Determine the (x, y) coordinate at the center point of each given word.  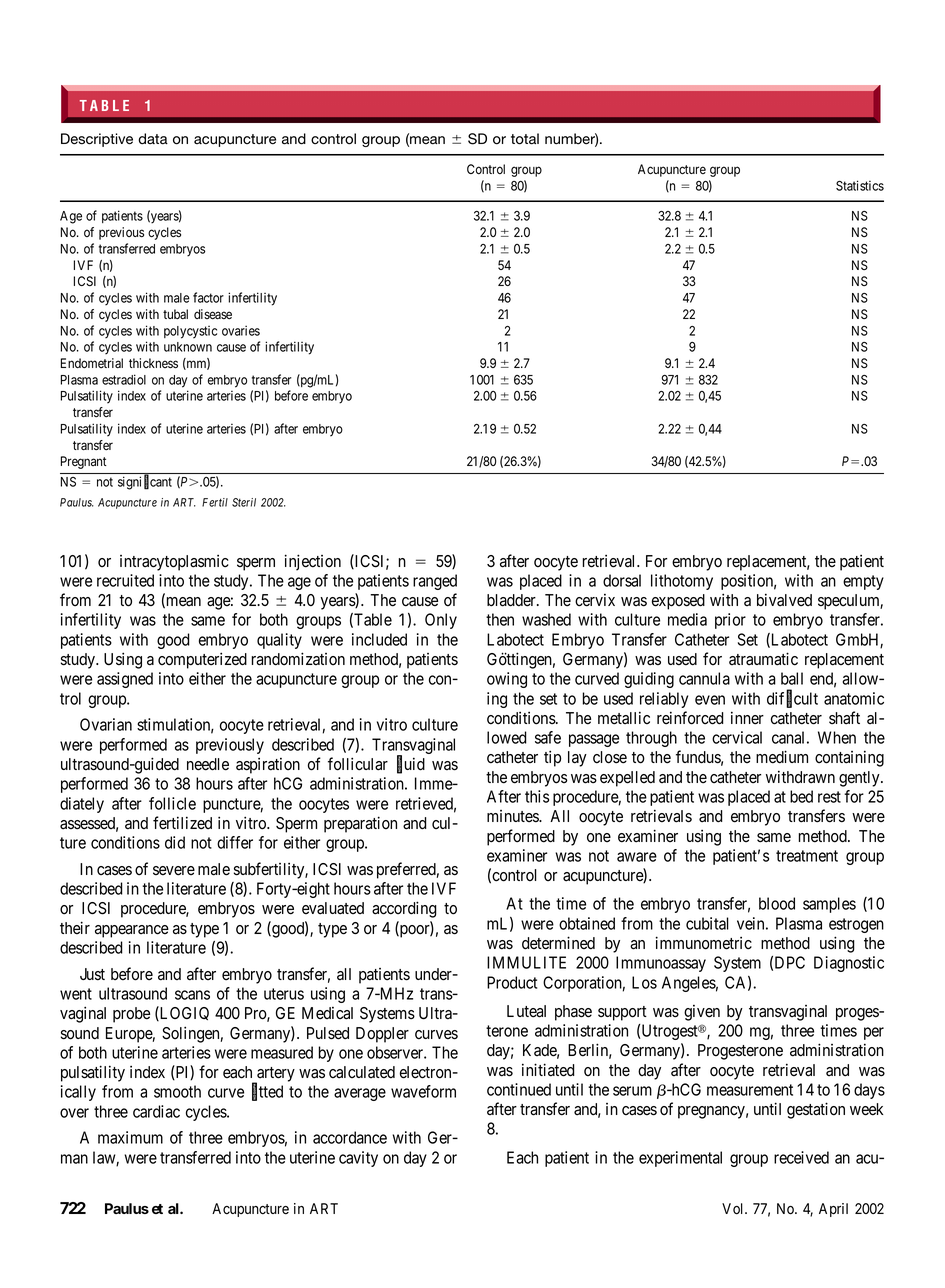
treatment (807, 856)
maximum (130, 1137)
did (175, 842)
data (153, 139)
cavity (358, 1159)
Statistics (860, 185)
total (525, 139)
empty (863, 582)
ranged (435, 582)
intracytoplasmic (174, 563)
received (801, 1157)
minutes (513, 816)
